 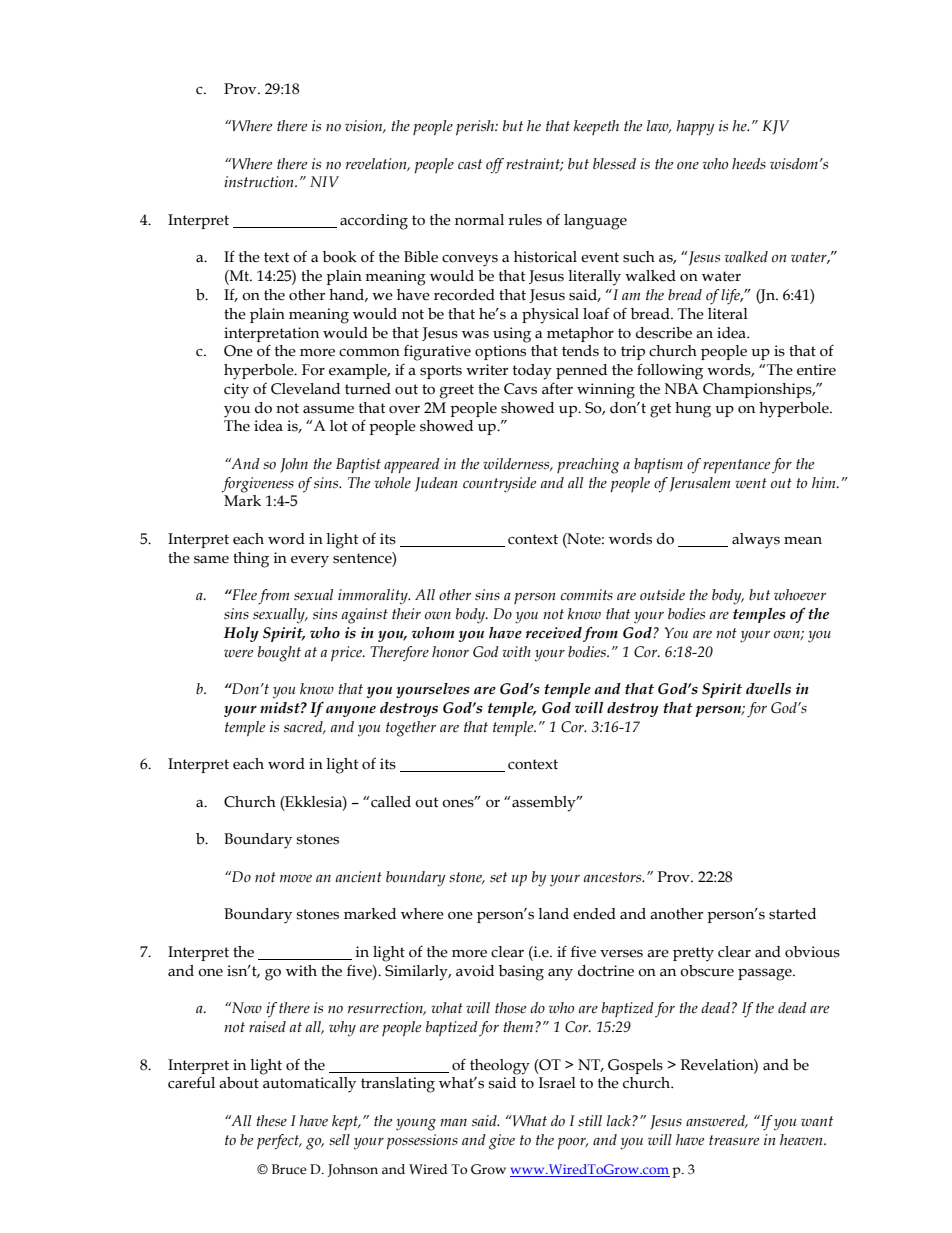 I want to click on countryside, so click(x=499, y=485).
